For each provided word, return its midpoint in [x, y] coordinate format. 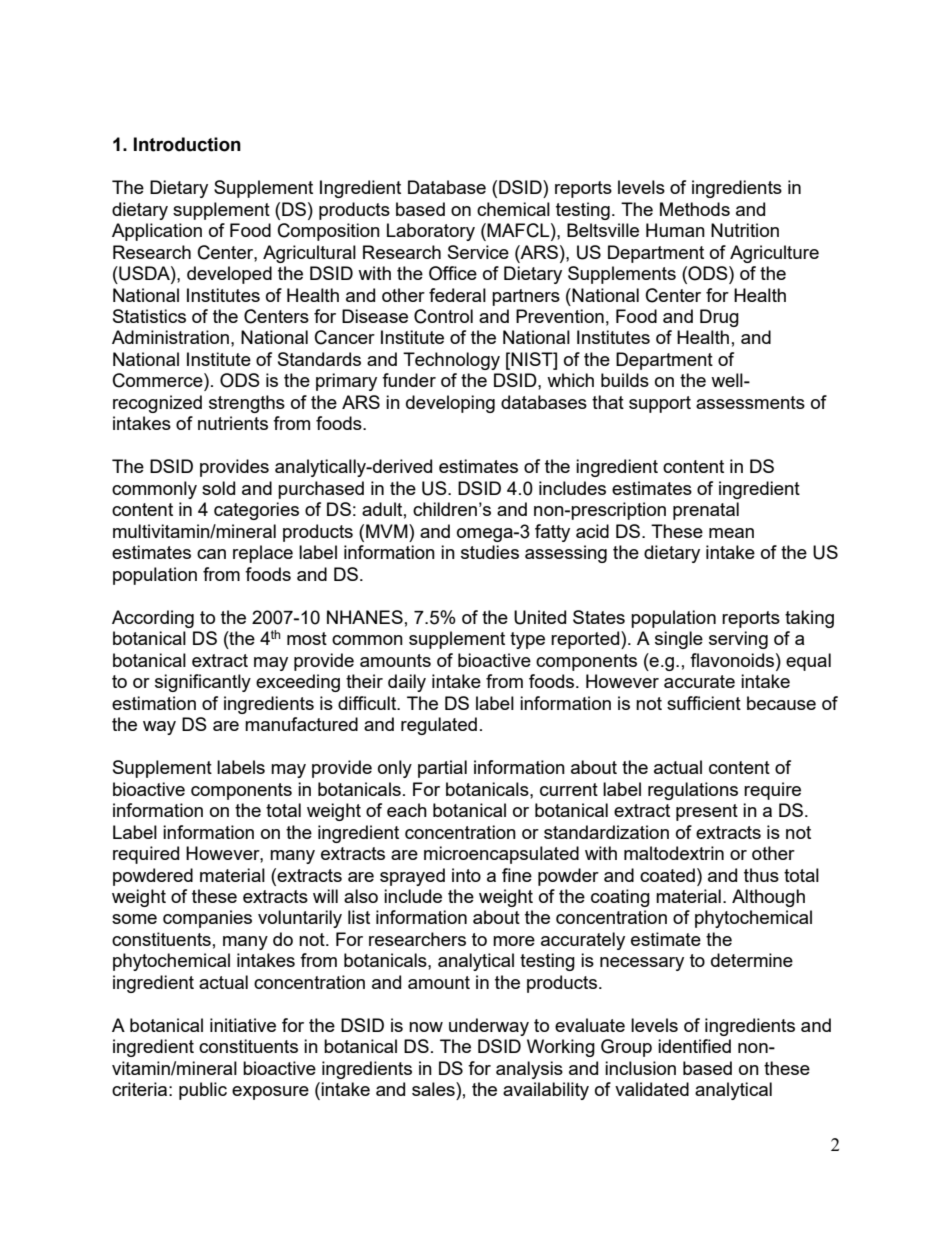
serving [738, 640]
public [203, 1091]
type [527, 640]
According [153, 619]
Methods [695, 209]
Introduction [187, 144]
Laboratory [431, 232]
